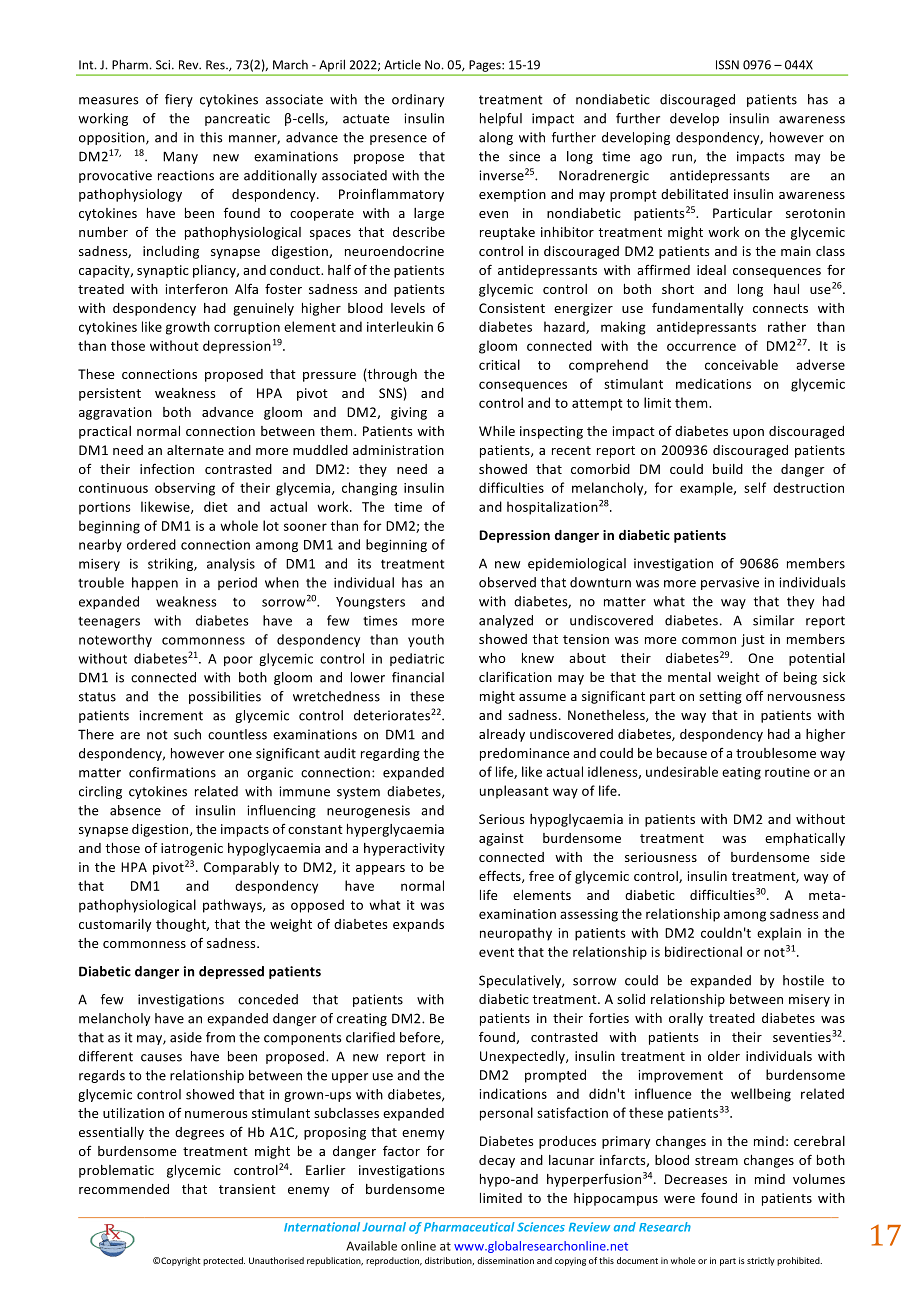 This image has width=924, height=1307. I want to click on helpful, so click(501, 119).
